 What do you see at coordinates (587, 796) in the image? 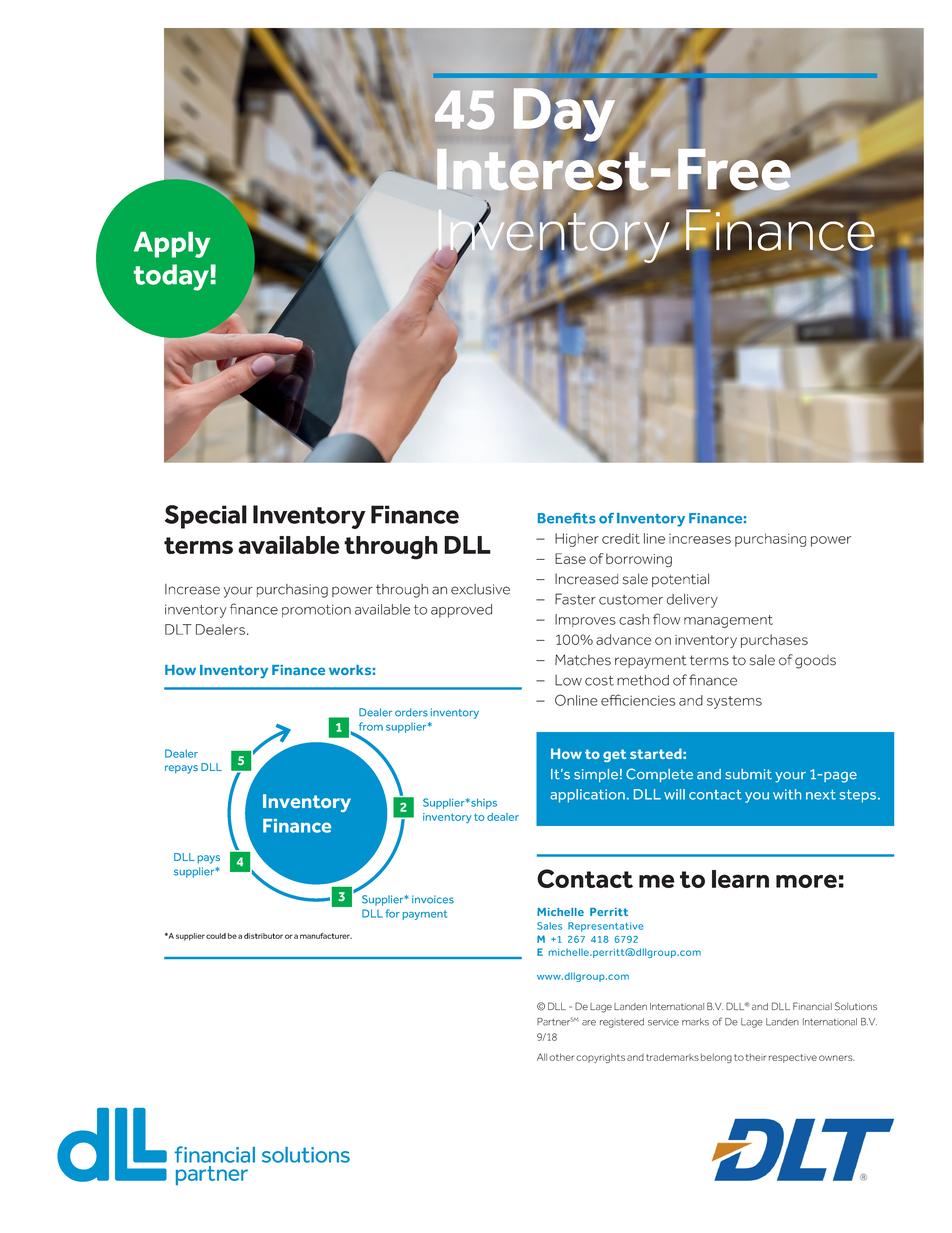
I see `application` at bounding box center [587, 796].
